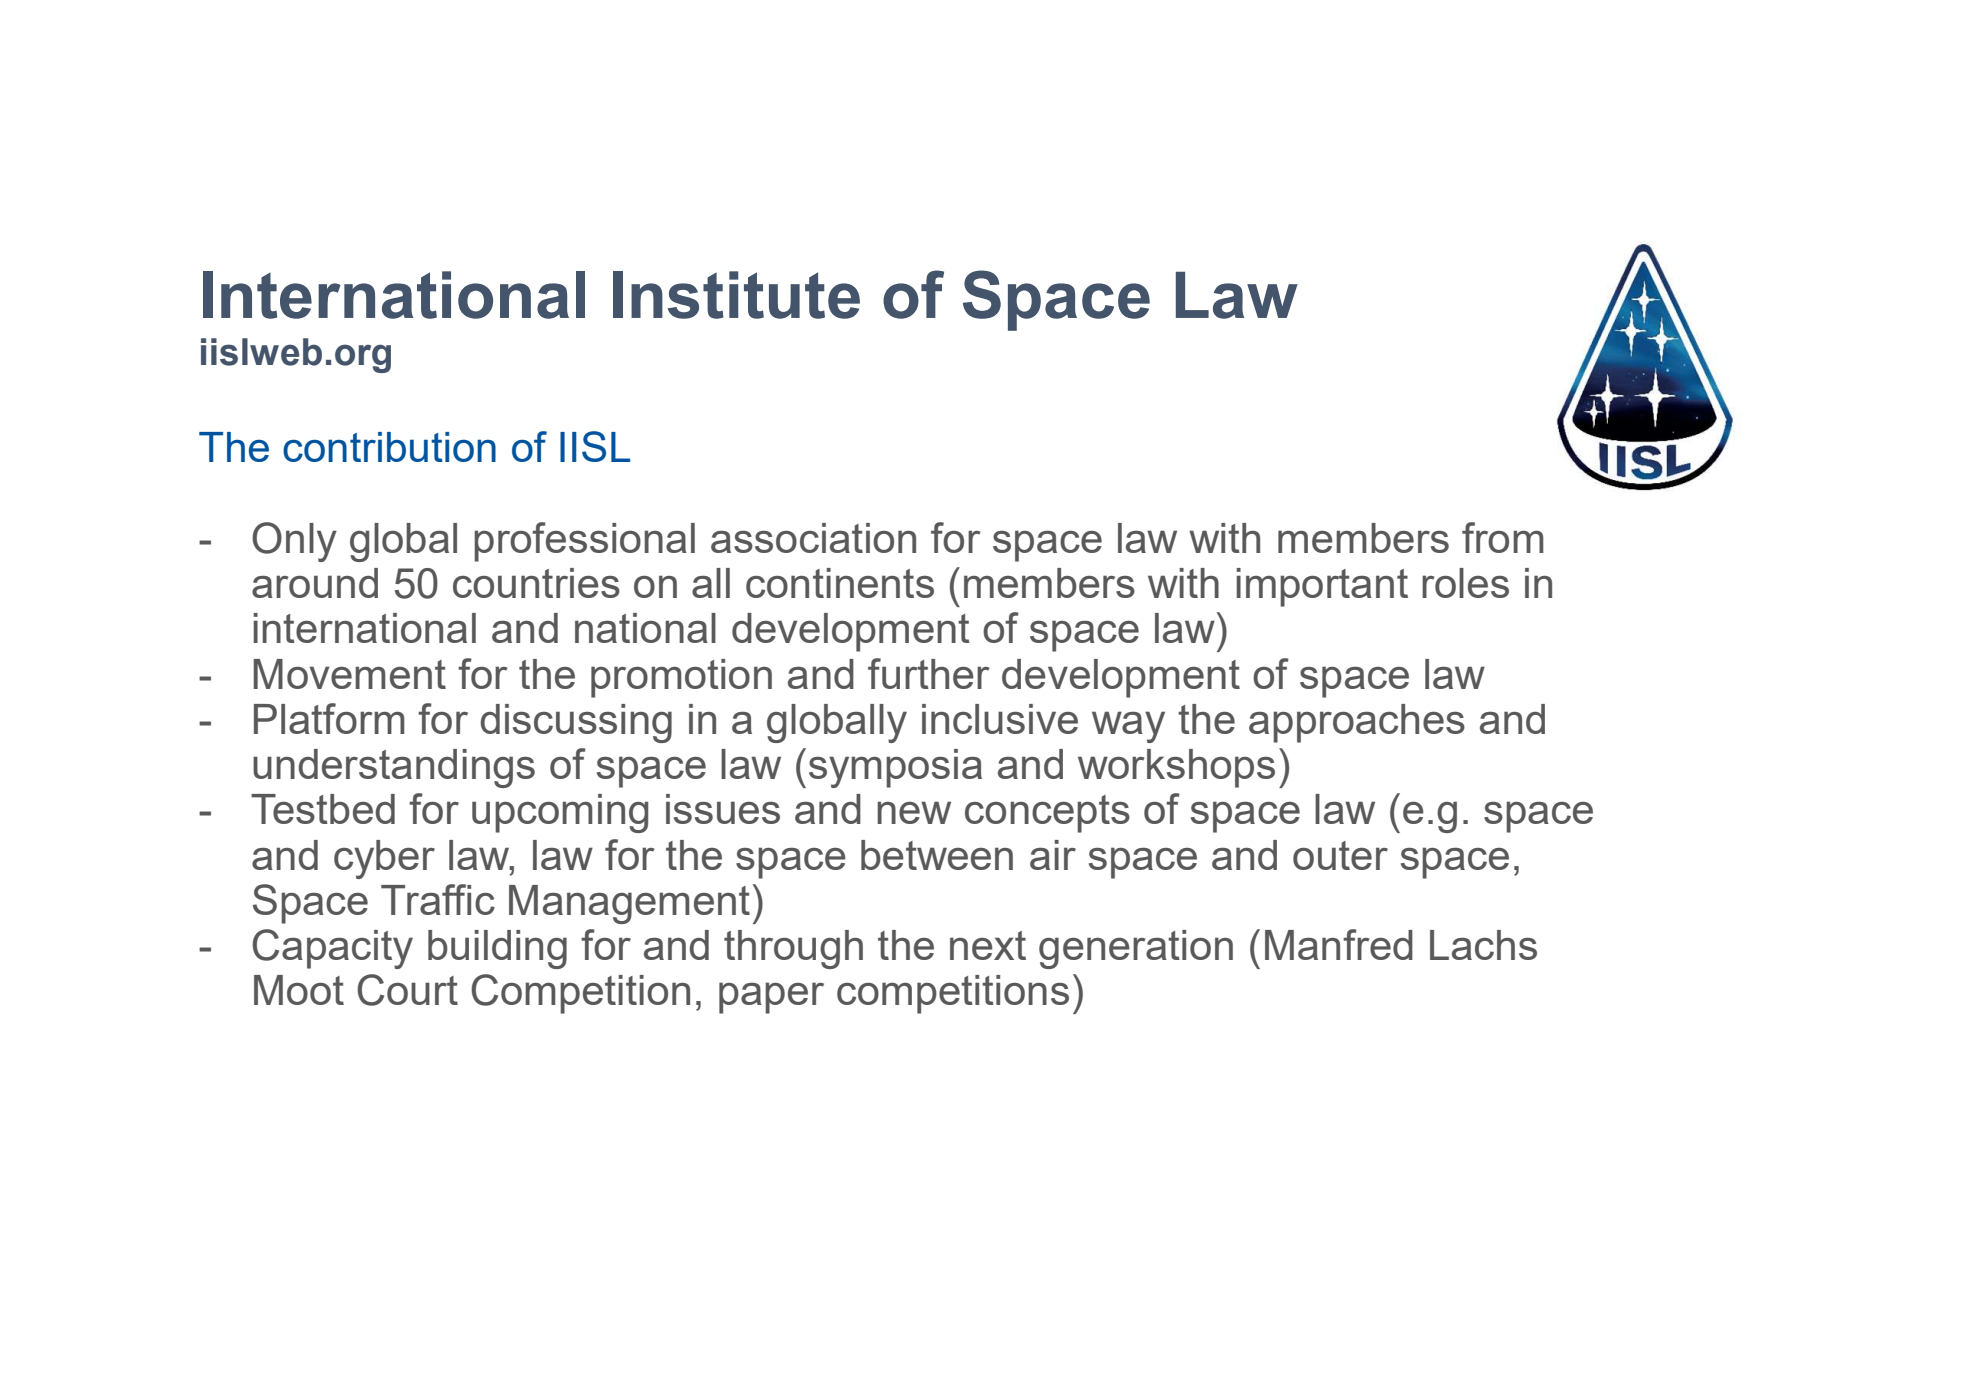 The image size is (1961, 1386). What do you see at coordinates (929, 673) in the document?
I see `further` at bounding box center [929, 673].
